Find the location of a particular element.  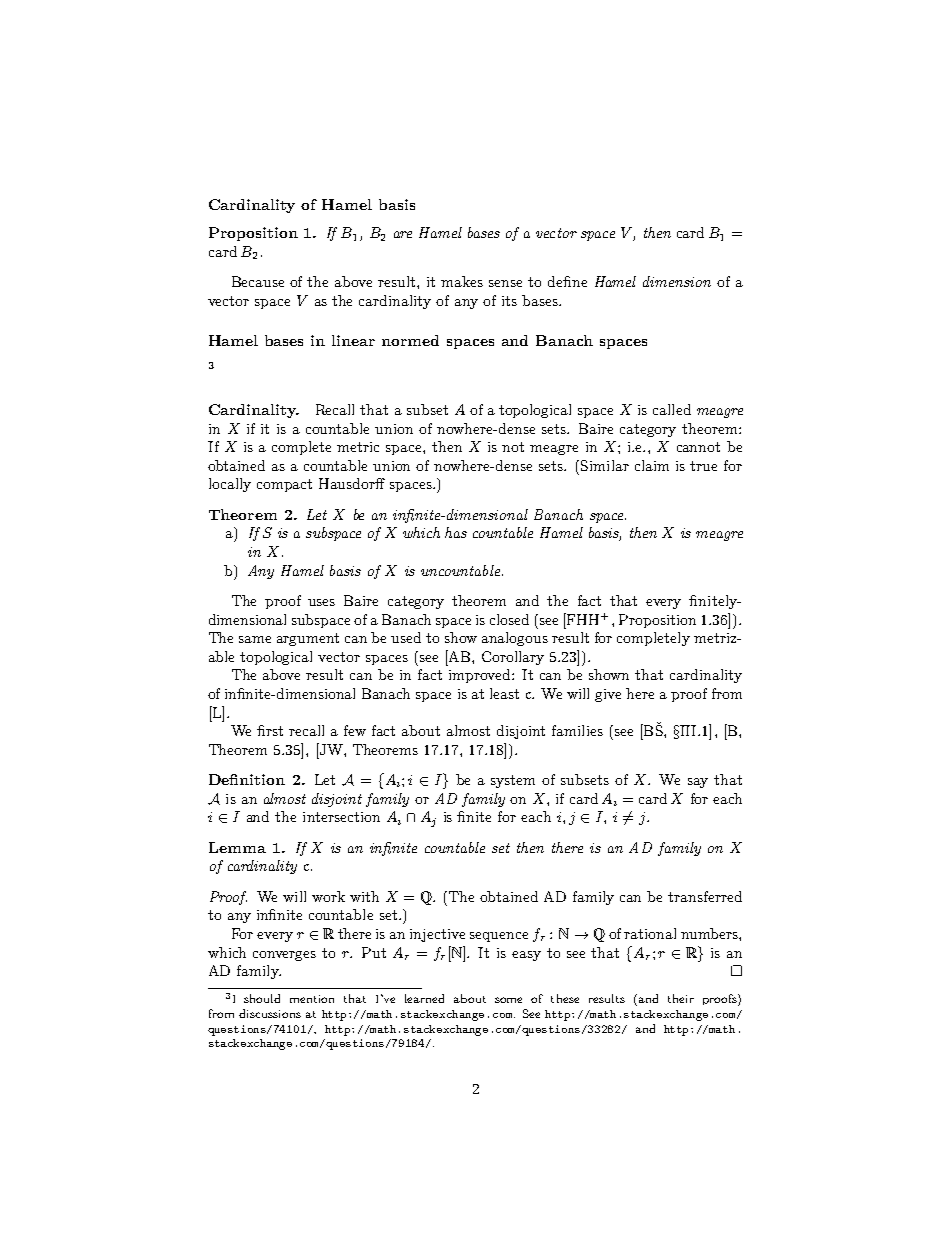

mention is located at coordinates (312, 999).
